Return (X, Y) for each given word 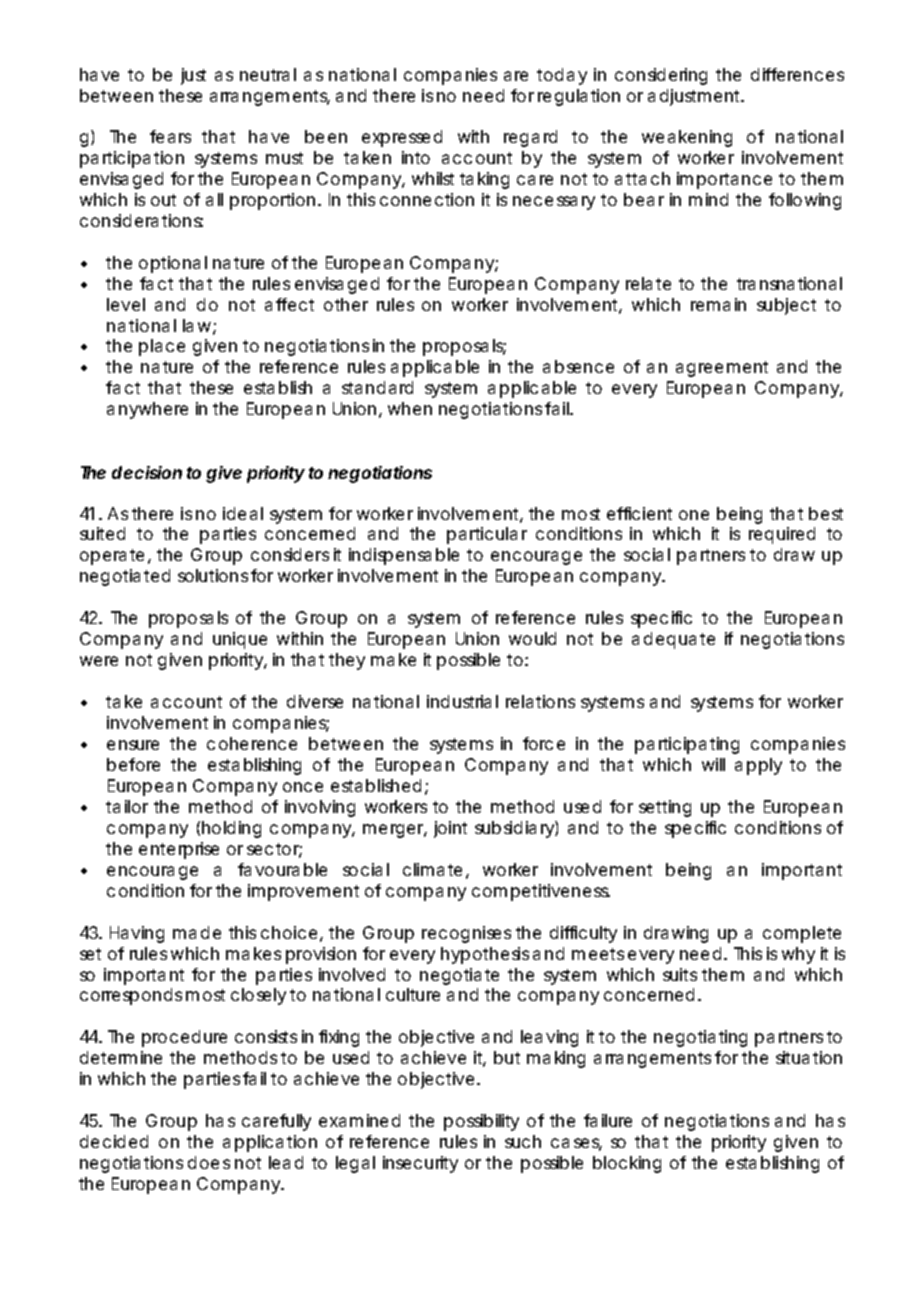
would (532, 638)
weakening (687, 138)
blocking (627, 1164)
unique (240, 640)
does (209, 1162)
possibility (481, 1122)
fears (170, 136)
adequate (673, 640)
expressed (402, 138)
